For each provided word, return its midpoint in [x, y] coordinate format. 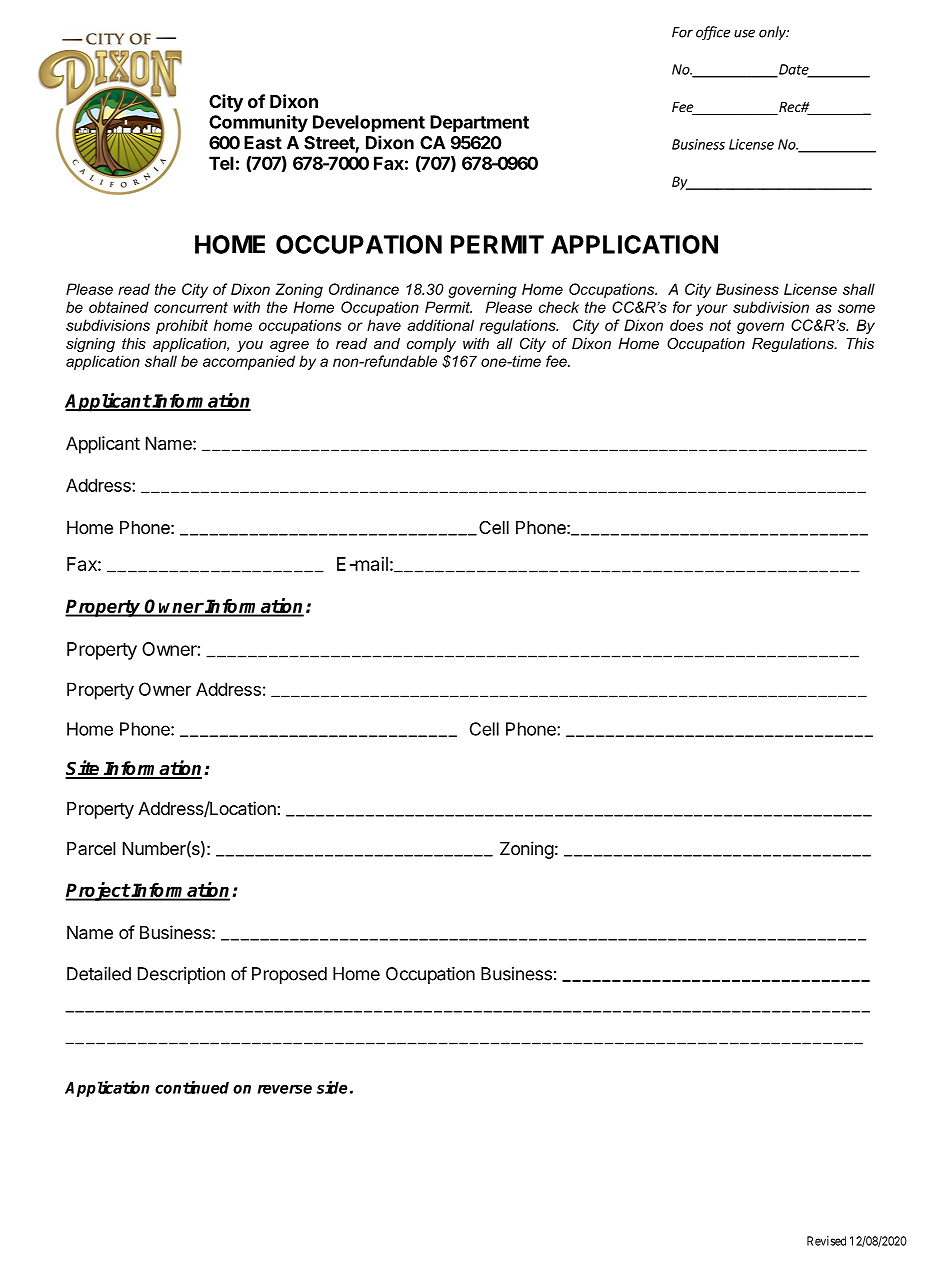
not [720, 325]
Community [258, 124]
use [744, 33]
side [332, 1087]
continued [192, 1087]
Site [83, 769]
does [686, 325]
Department [479, 123]
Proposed [289, 975]
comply [431, 345]
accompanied [249, 362]
